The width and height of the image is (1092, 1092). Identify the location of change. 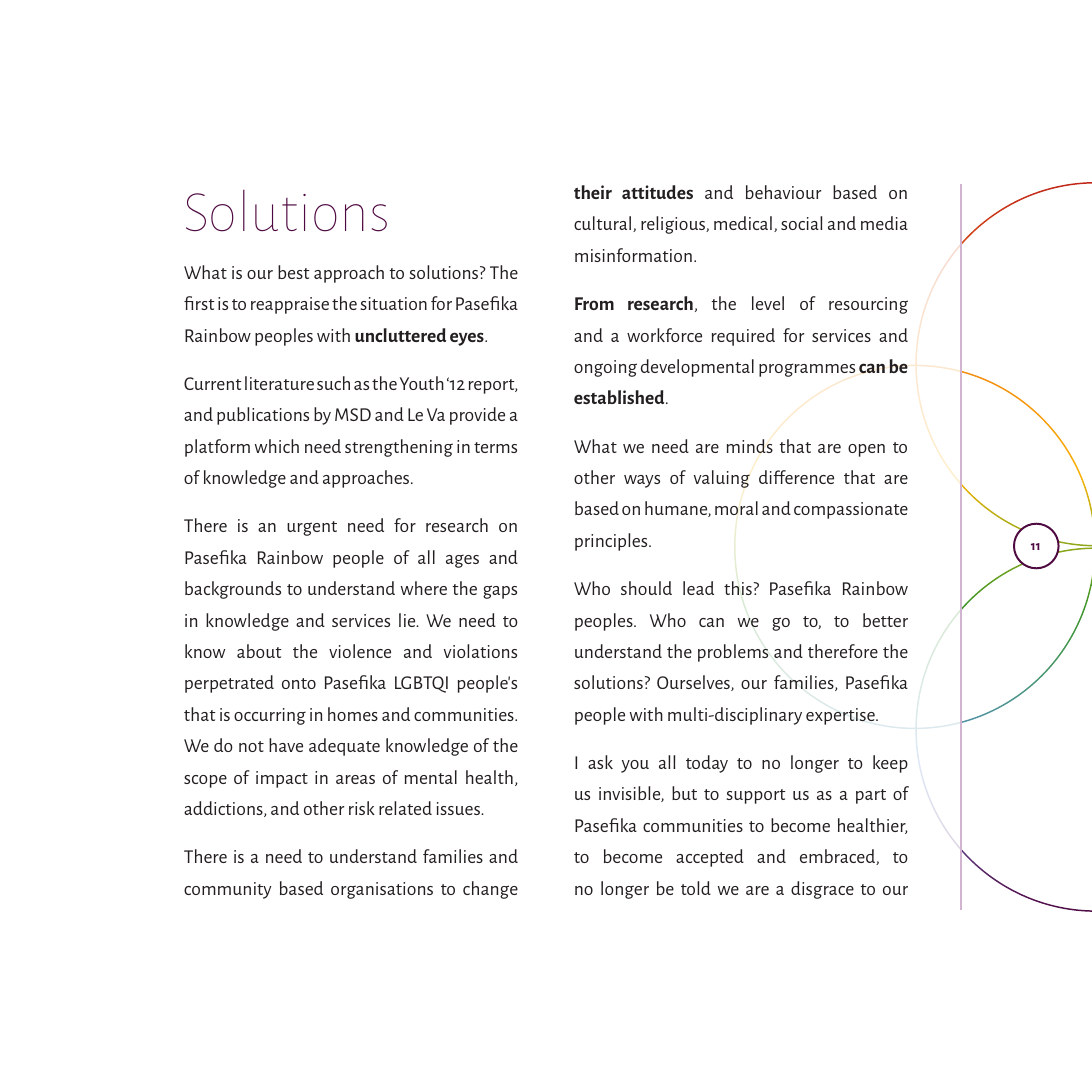
(490, 890).
